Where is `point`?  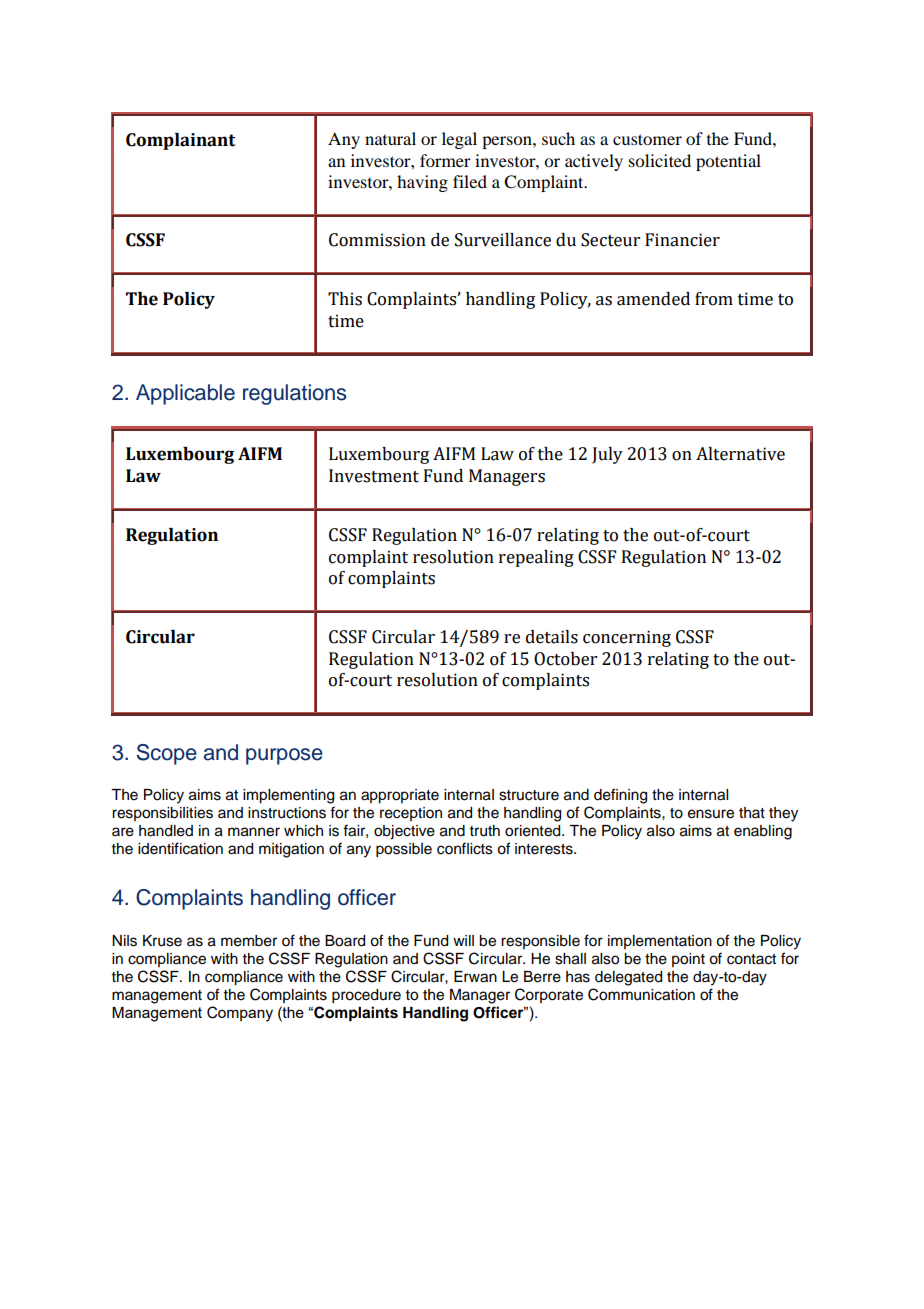
point is located at coordinates (688, 960).
